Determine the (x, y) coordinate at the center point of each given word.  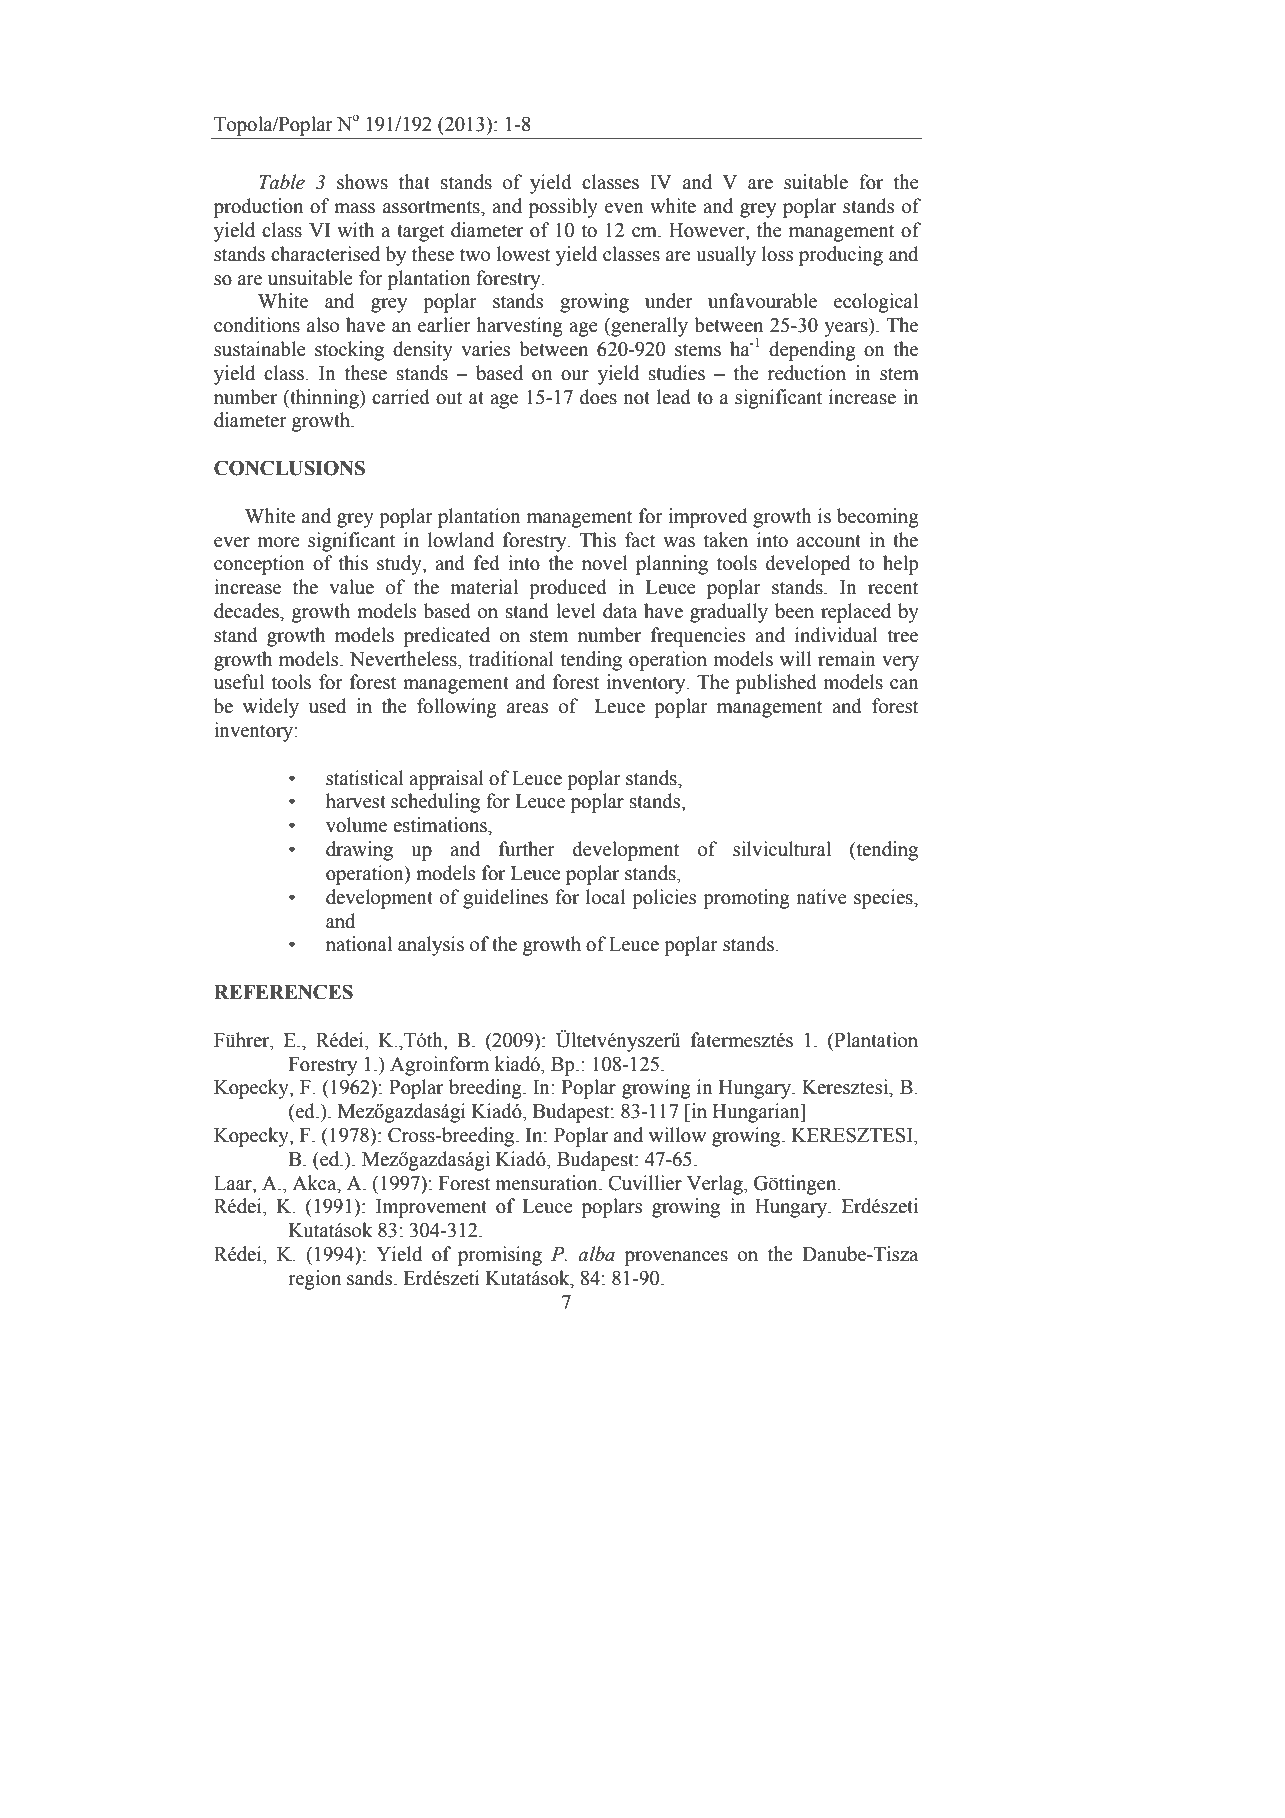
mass (354, 208)
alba (596, 1254)
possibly (563, 208)
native (821, 897)
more (279, 542)
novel (604, 563)
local (605, 897)
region (314, 1280)
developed (808, 565)
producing (841, 256)
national (359, 944)
